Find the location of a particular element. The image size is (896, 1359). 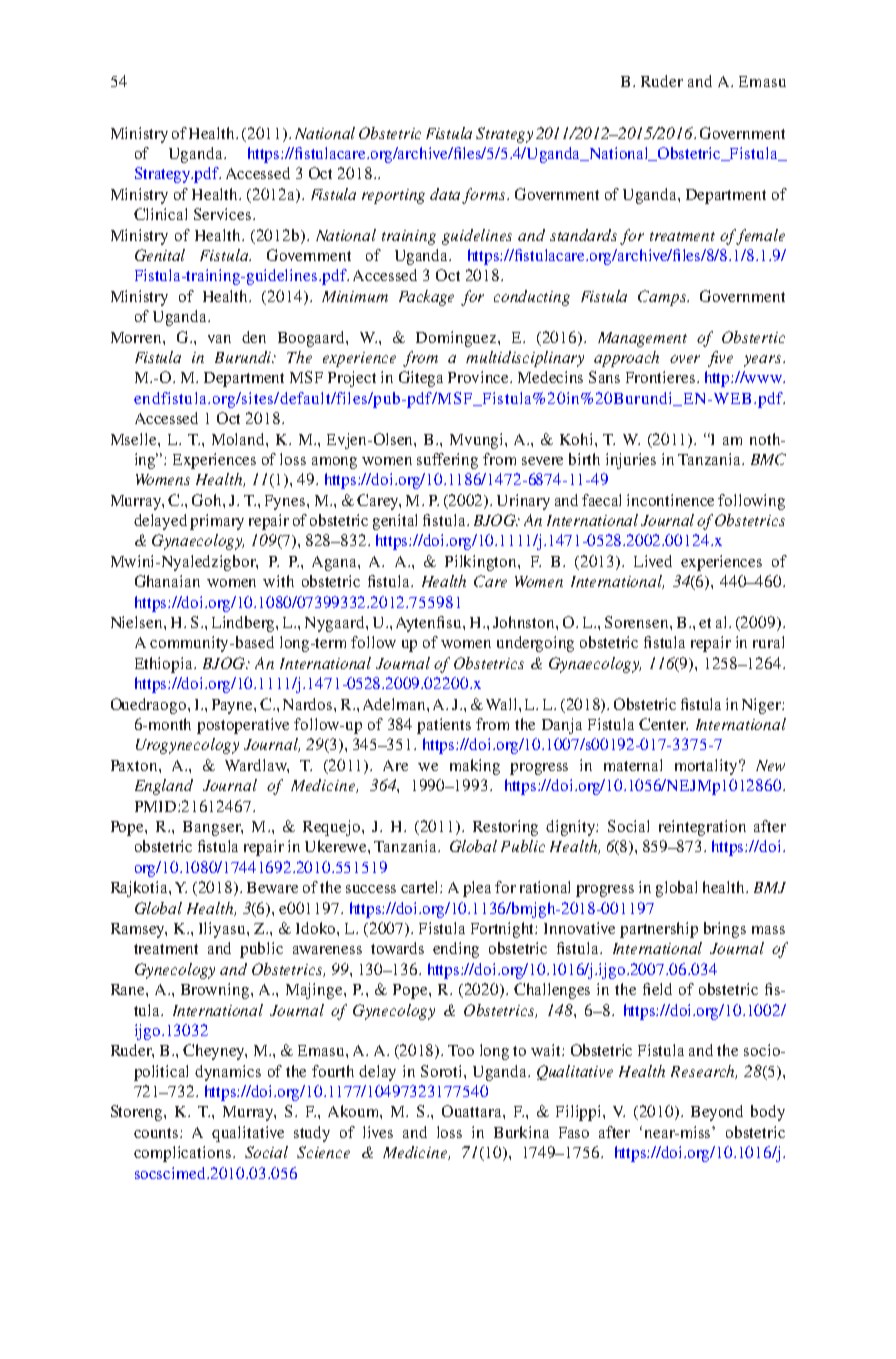

Wall is located at coordinates (503, 704).
